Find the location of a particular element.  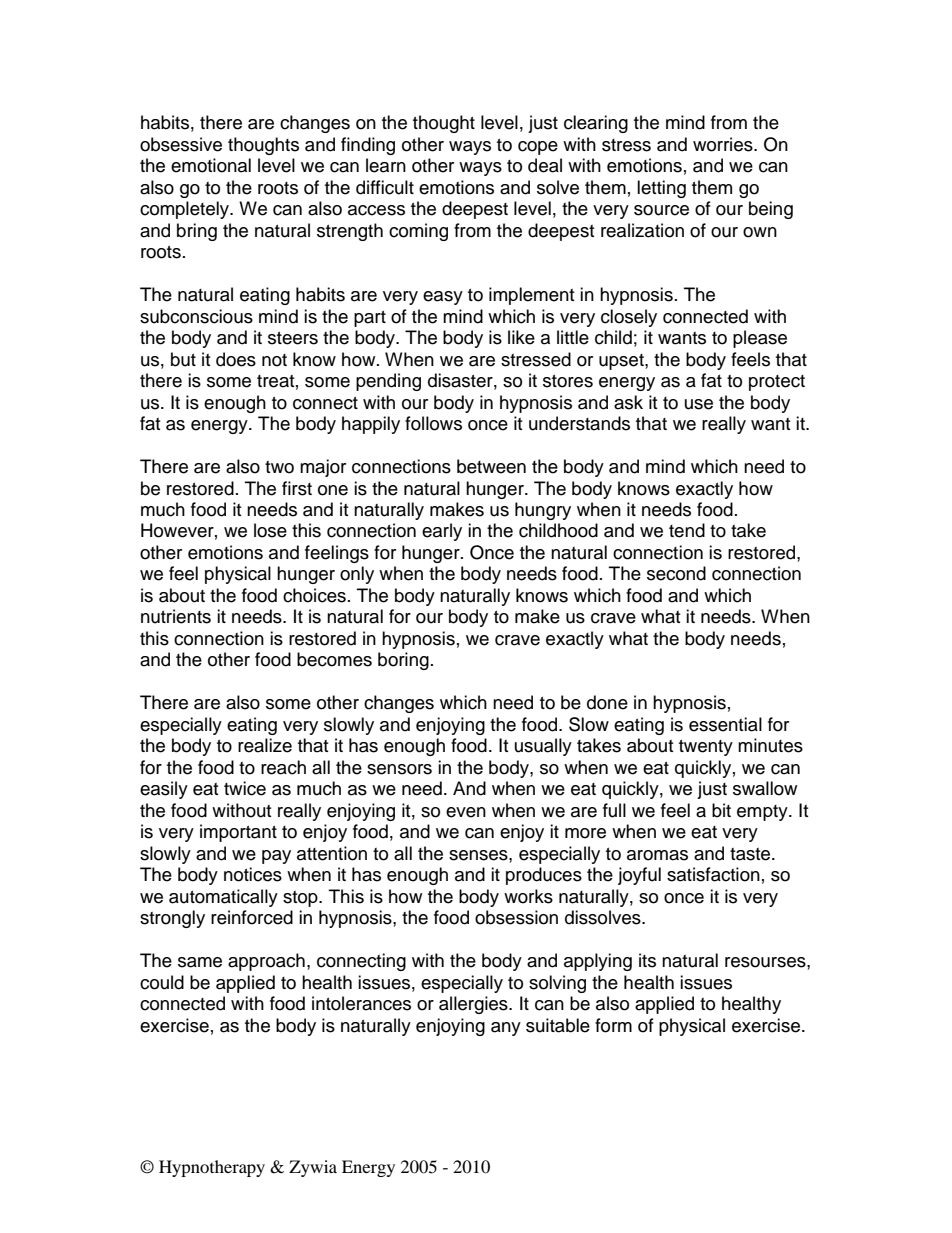

form is located at coordinates (613, 1025).
